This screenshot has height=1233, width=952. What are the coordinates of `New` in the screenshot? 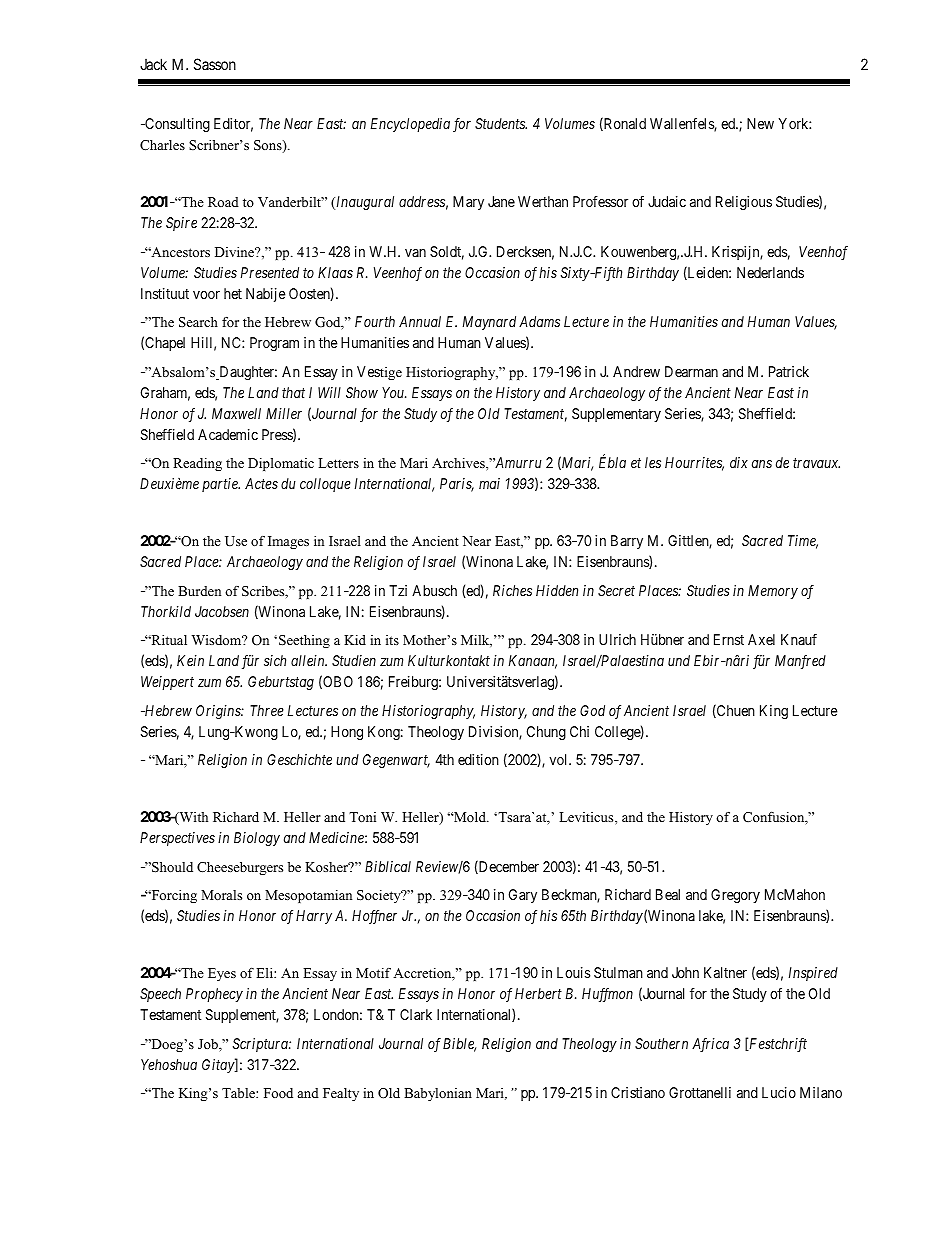 It's located at (760, 123).
